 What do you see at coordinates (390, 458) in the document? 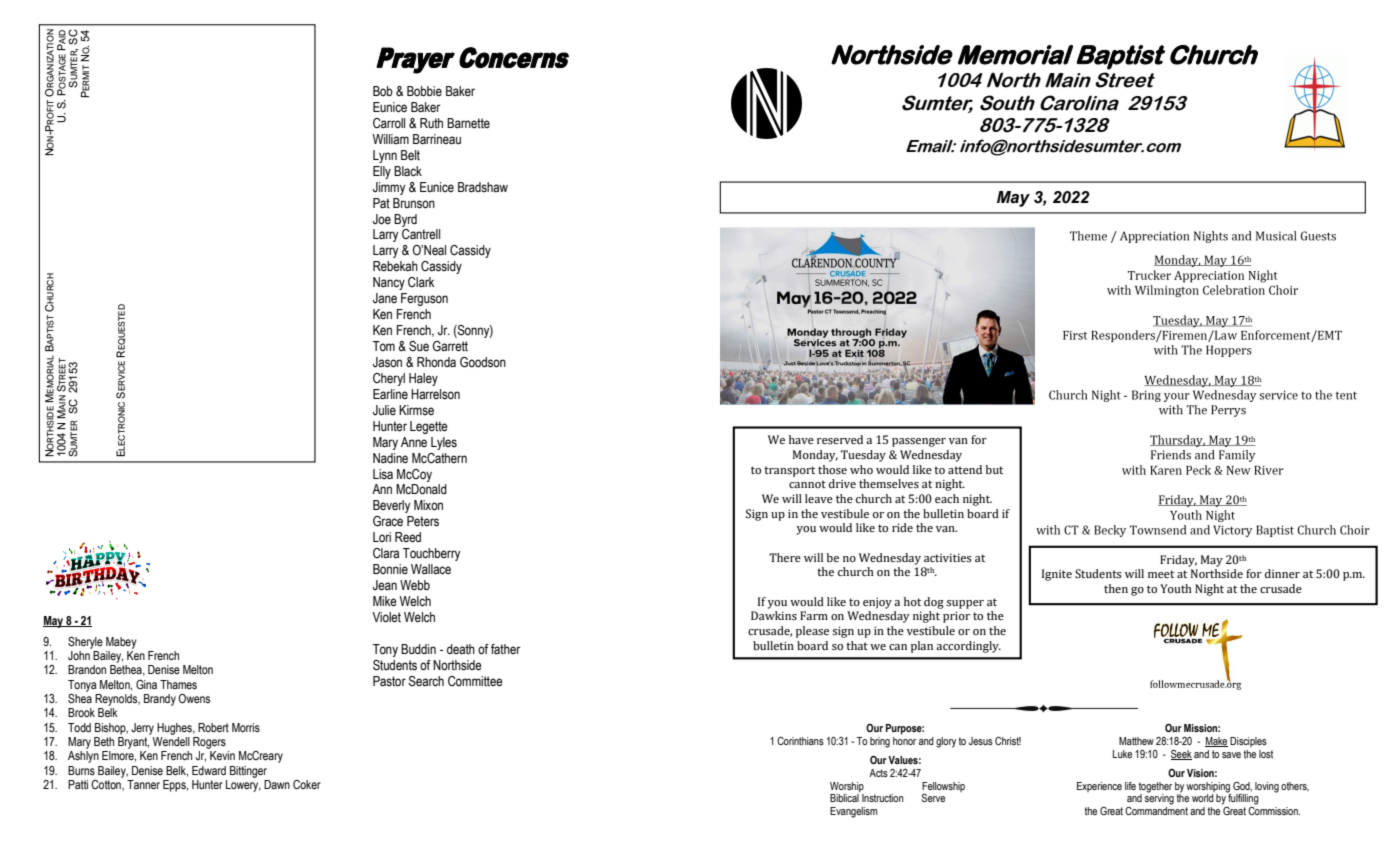
I see `Nadine` at bounding box center [390, 458].
